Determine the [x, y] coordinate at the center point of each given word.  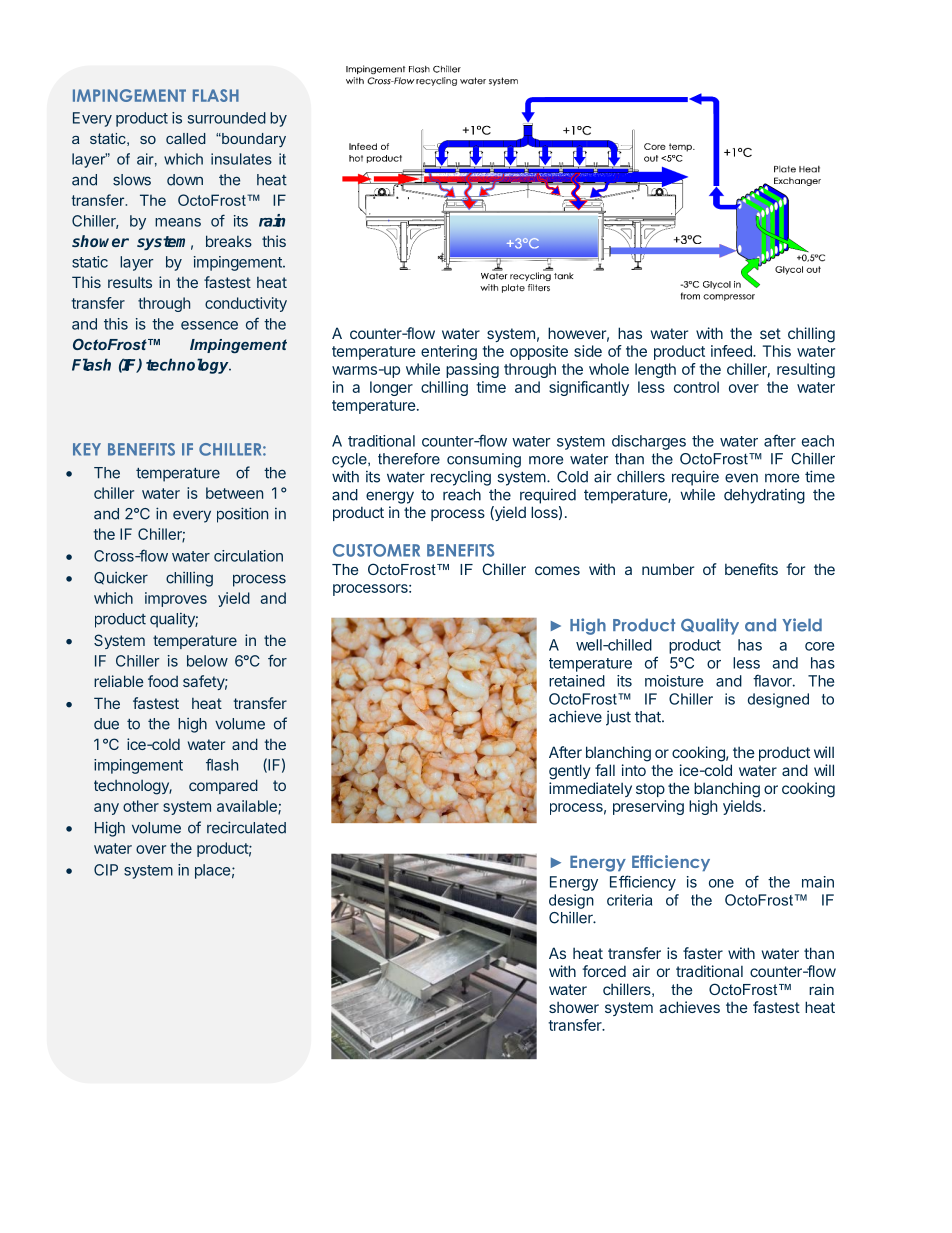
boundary [253, 140]
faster [703, 953]
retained [577, 681]
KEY [87, 449]
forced [604, 971]
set [770, 333]
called [186, 138]
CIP [106, 870]
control [696, 387]
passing [472, 370]
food [163, 681]
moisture [674, 681]
